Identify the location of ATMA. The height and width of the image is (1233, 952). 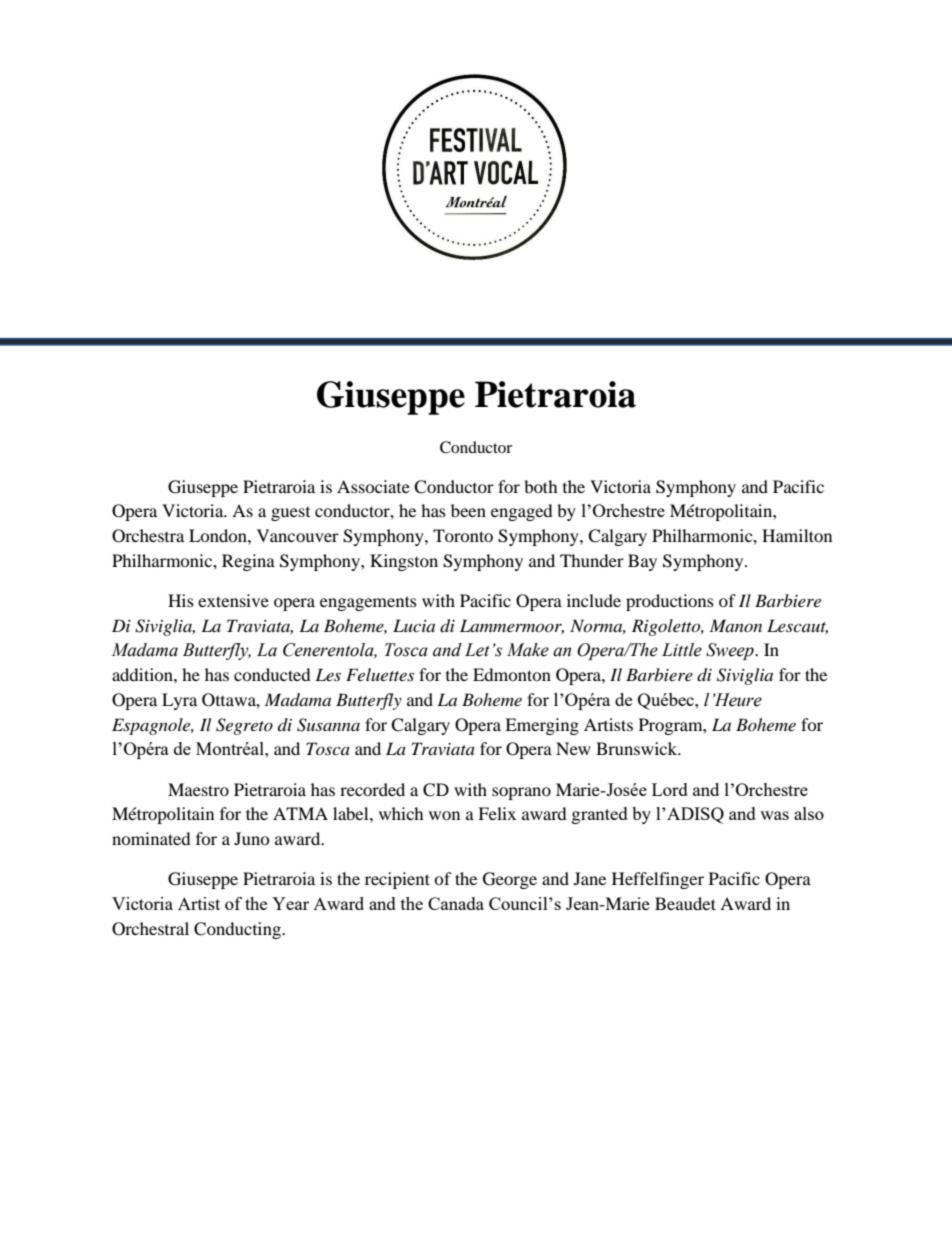
(300, 813).
